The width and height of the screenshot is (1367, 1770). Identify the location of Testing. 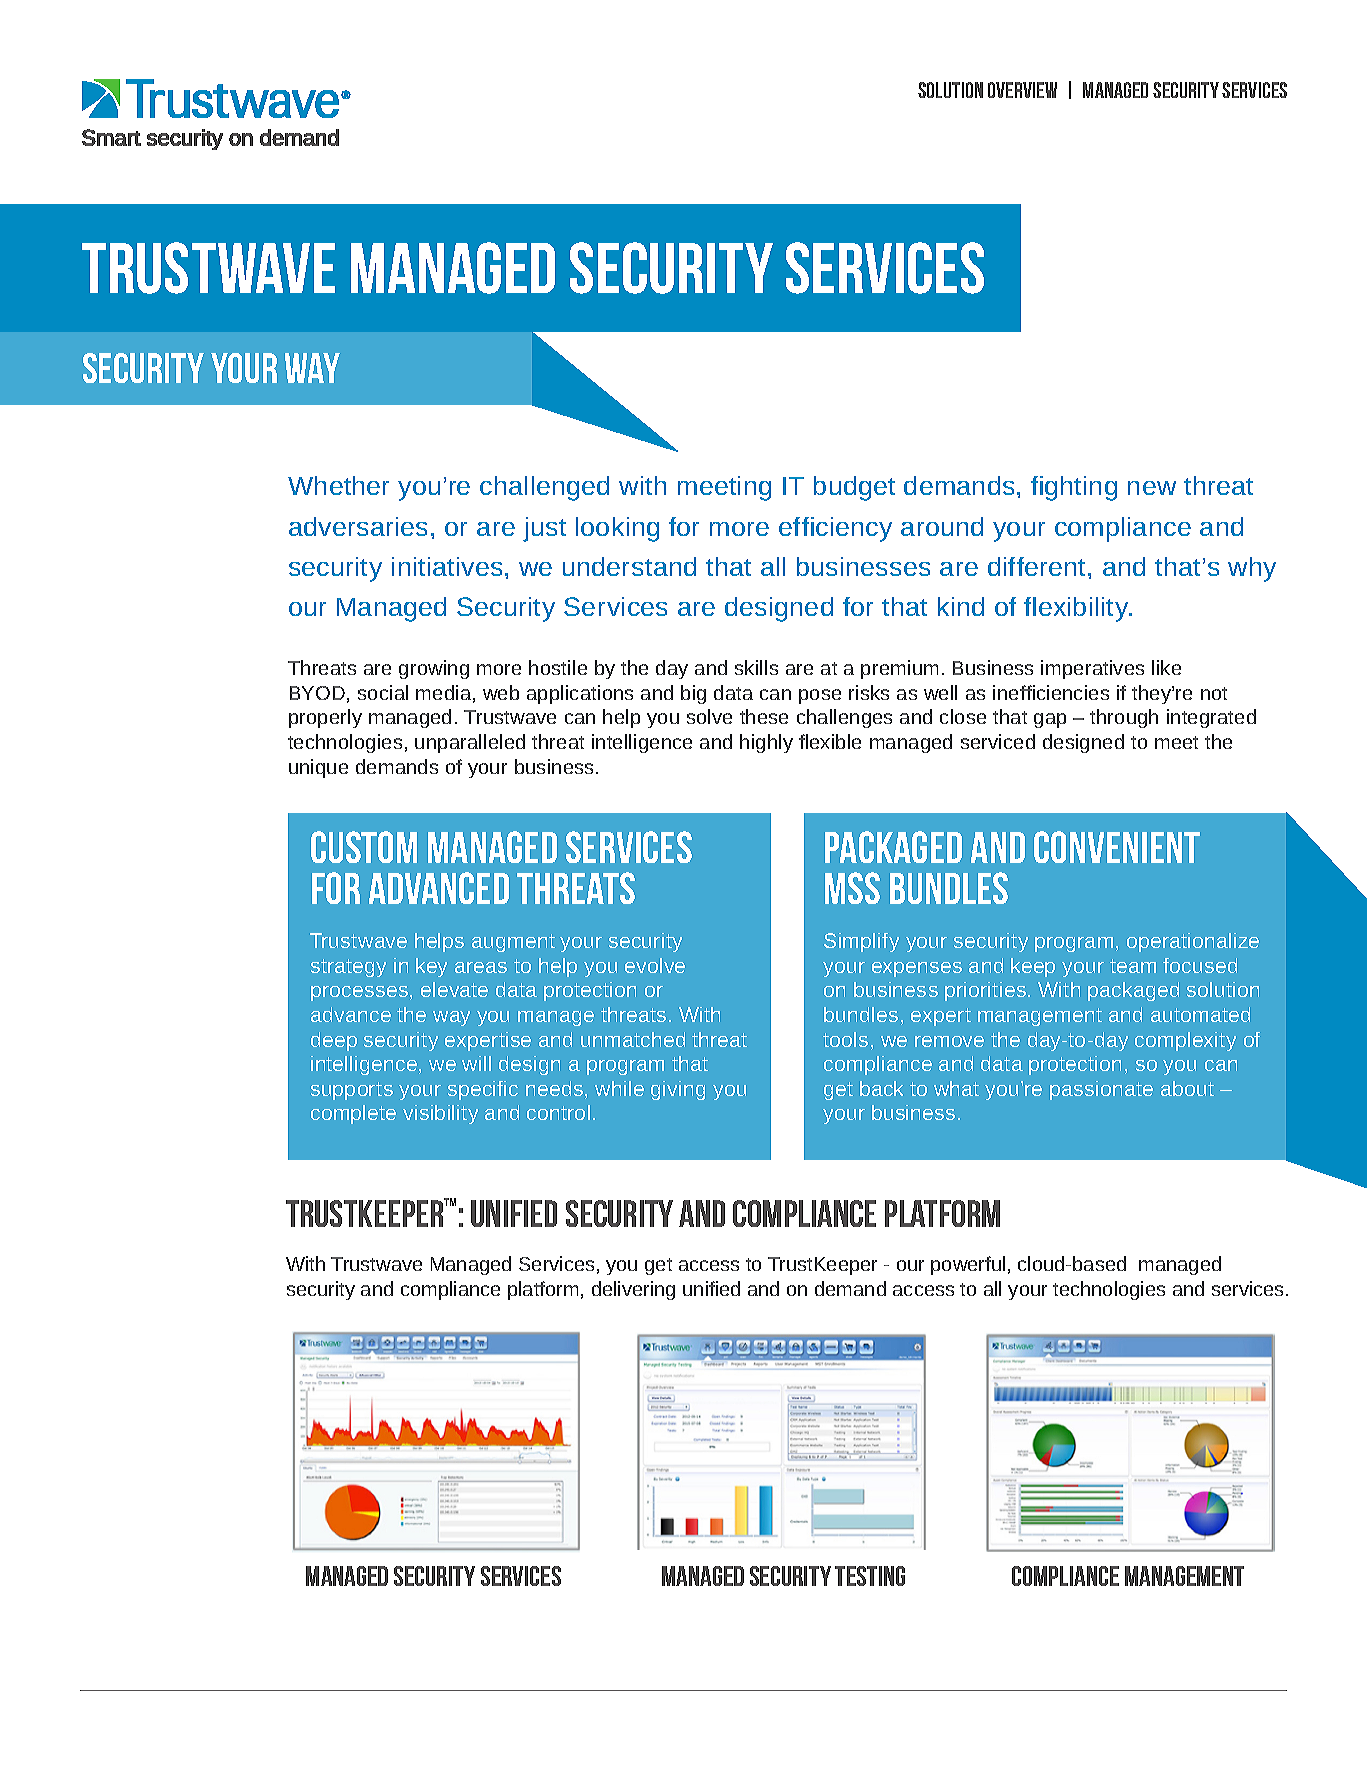
(870, 1576).
